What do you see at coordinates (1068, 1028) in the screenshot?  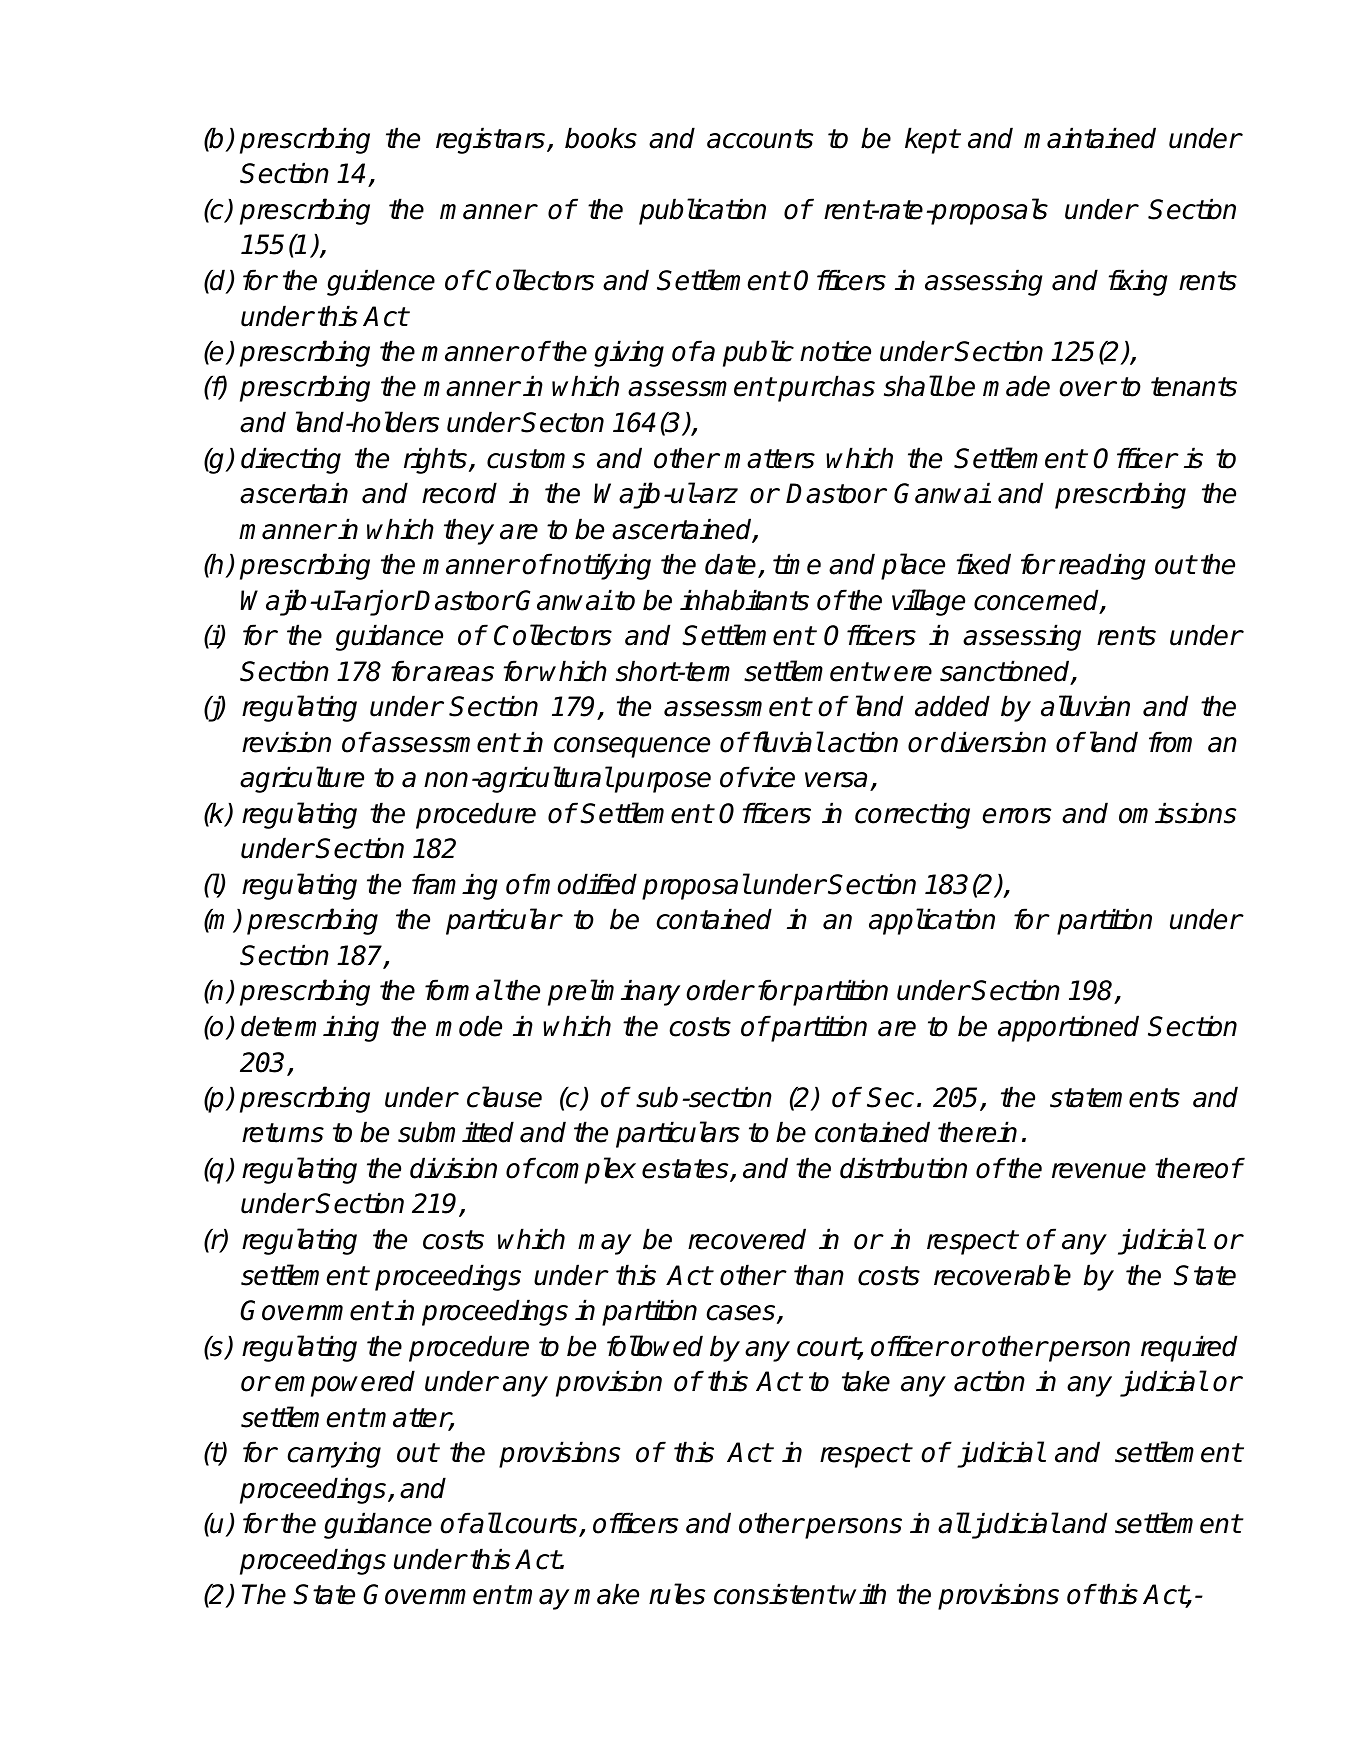 I see `apportioned` at bounding box center [1068, 1028].
